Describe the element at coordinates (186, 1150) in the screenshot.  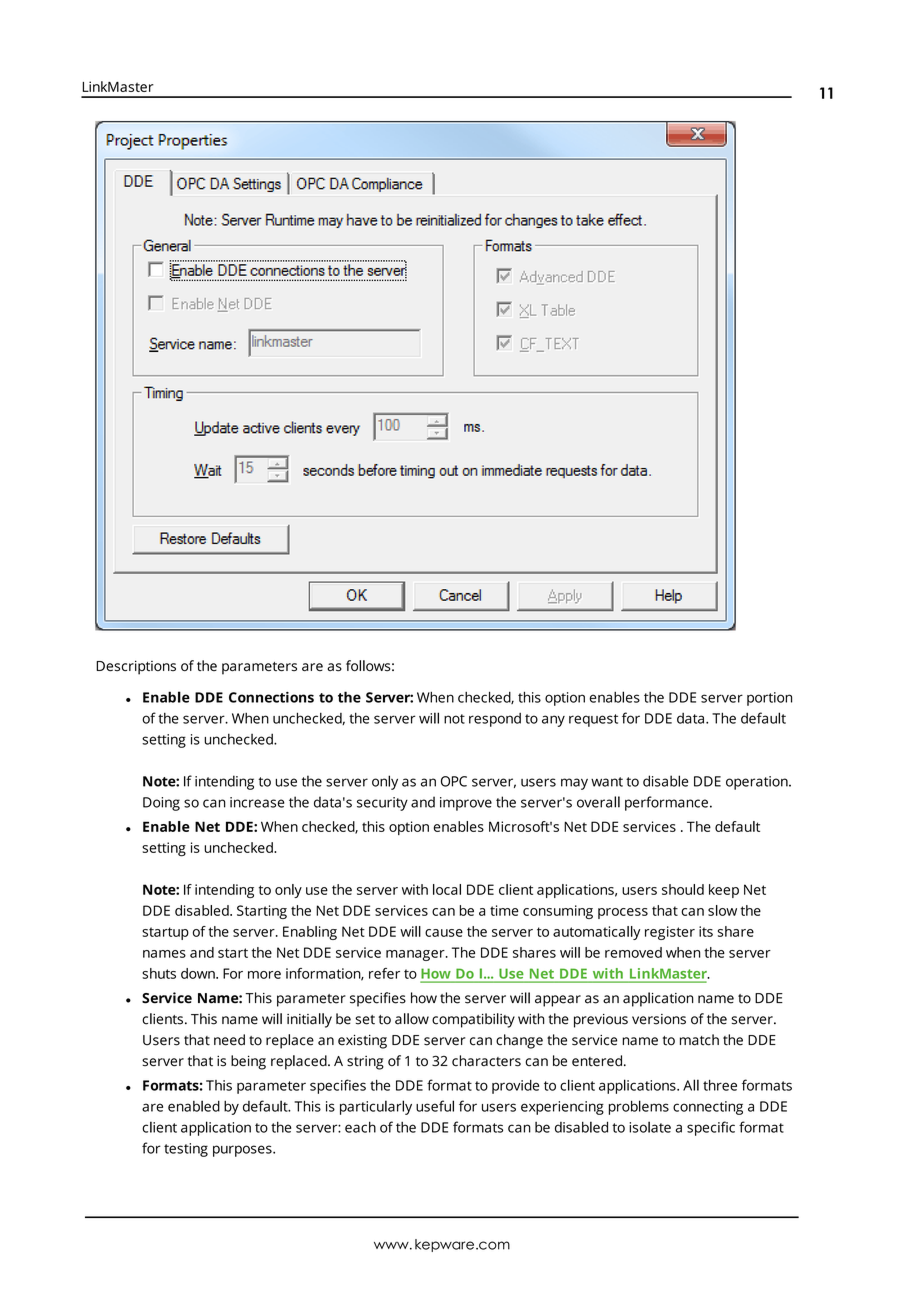
I see `testing` at that location.
